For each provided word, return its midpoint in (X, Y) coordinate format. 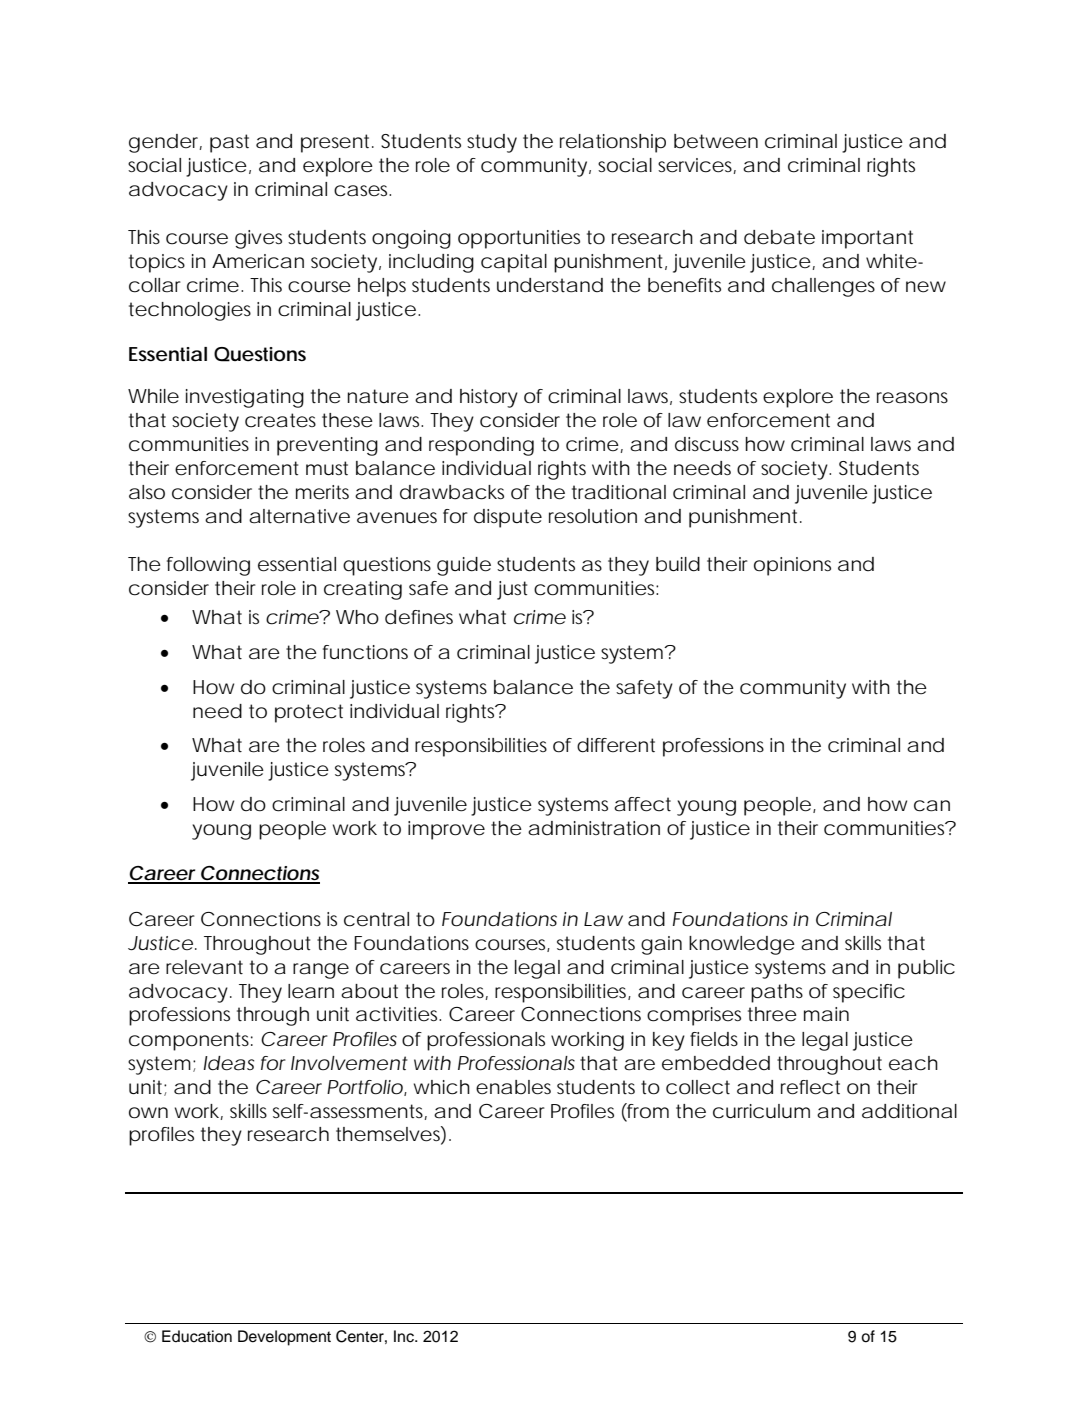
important (867, 239)
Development (284, 1338)
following (208, 566)
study (492, 143)
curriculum (761, 1111)
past (229, 143)
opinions (792, 566)
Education (197, 1336)
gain (661, 945)
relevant (204, 967)
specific (869, 993)
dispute (508, 518)
